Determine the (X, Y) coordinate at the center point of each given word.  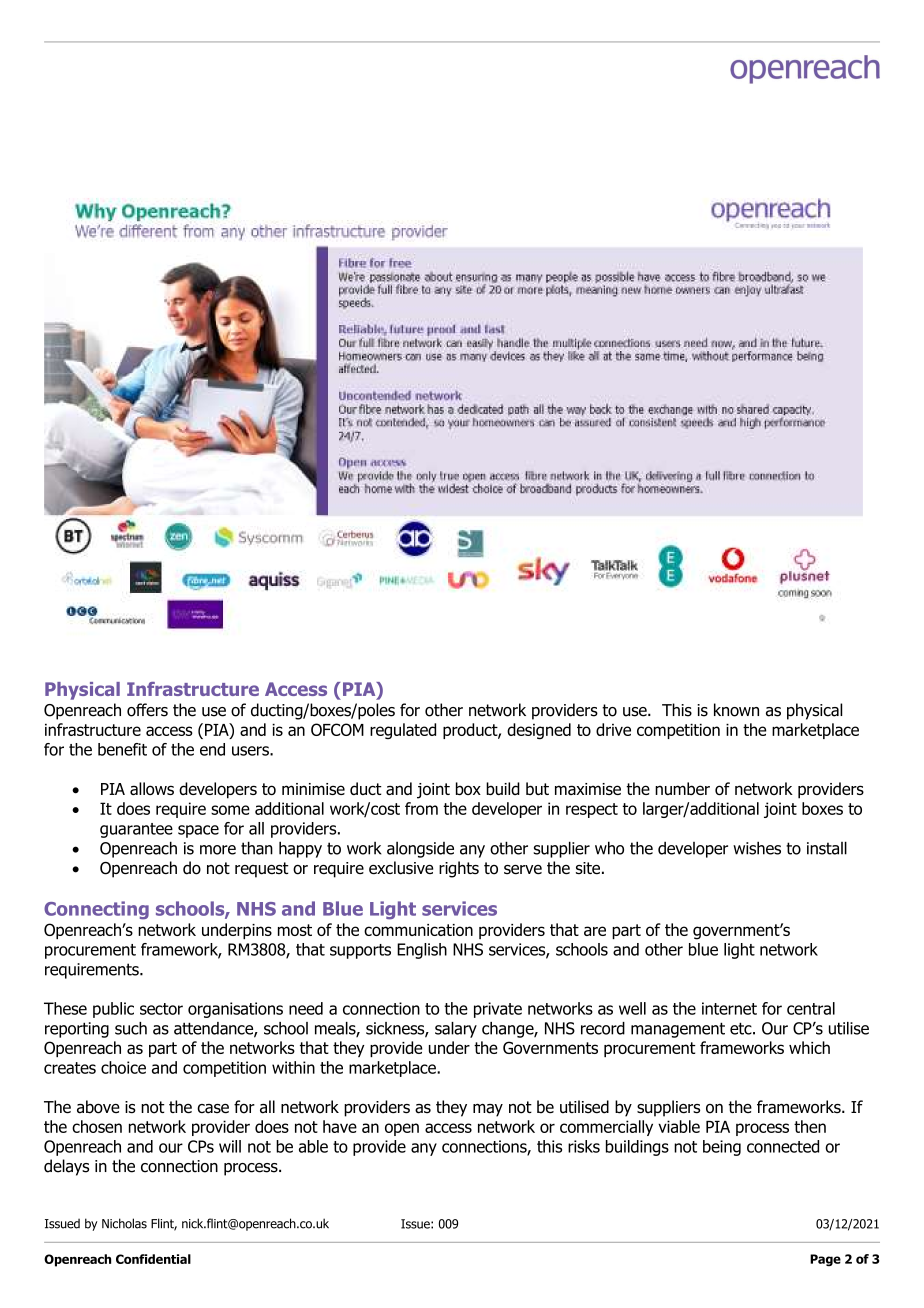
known (736, 710)
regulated (403, 731)
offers (147, 710)
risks (584, 1146)
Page (825, 1260)
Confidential (153, 1259)
